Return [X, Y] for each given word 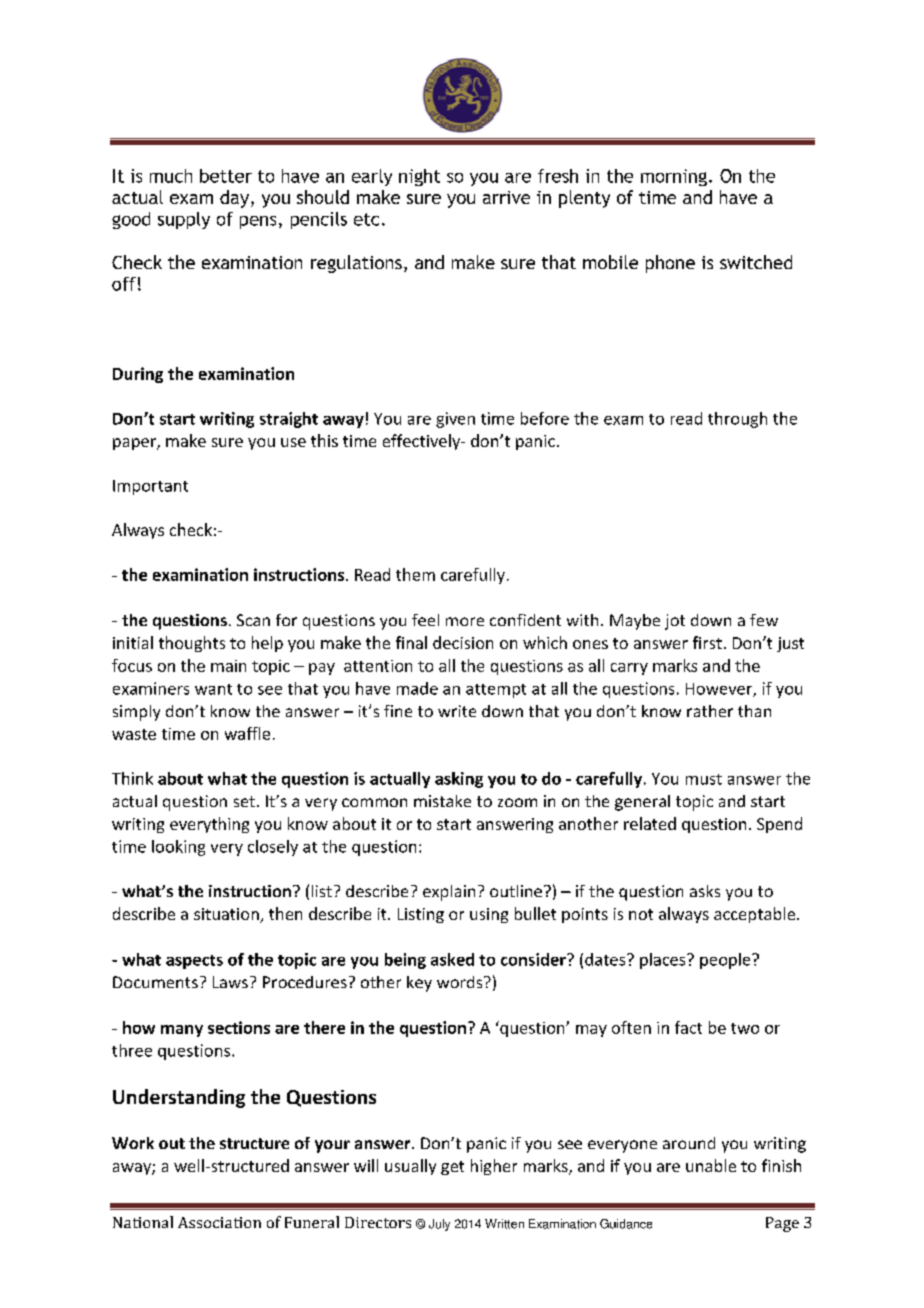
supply [184, 220]
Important [150, 487]
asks [705, 891]
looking [178, 848]
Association [219, 1222]
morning [674, 177]
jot [675, 622]
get [452, 1168]
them [415, 574]
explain [449, 893]
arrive [506, 197]
